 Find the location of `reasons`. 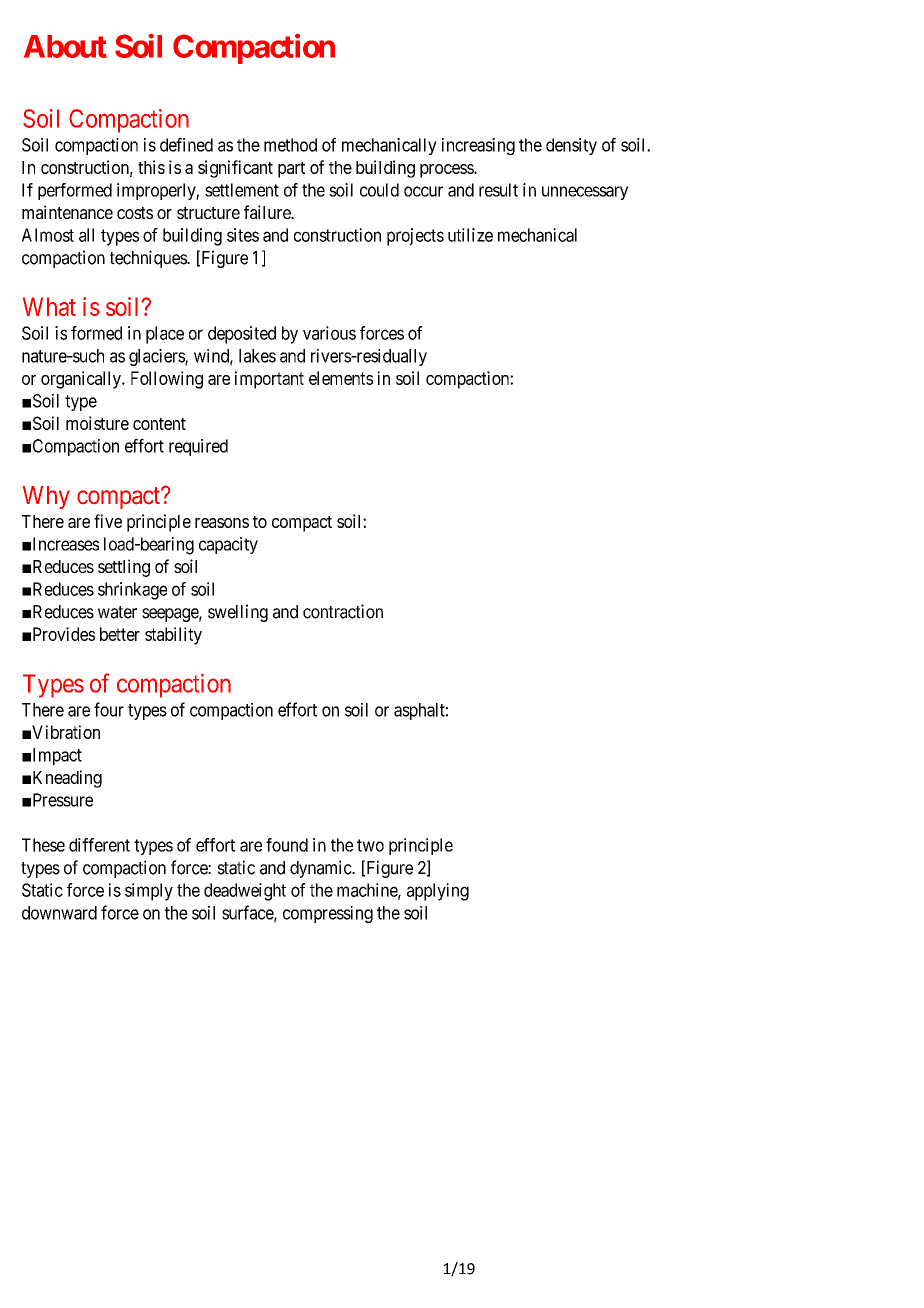

reasons is located at coordinates (222, 523).
